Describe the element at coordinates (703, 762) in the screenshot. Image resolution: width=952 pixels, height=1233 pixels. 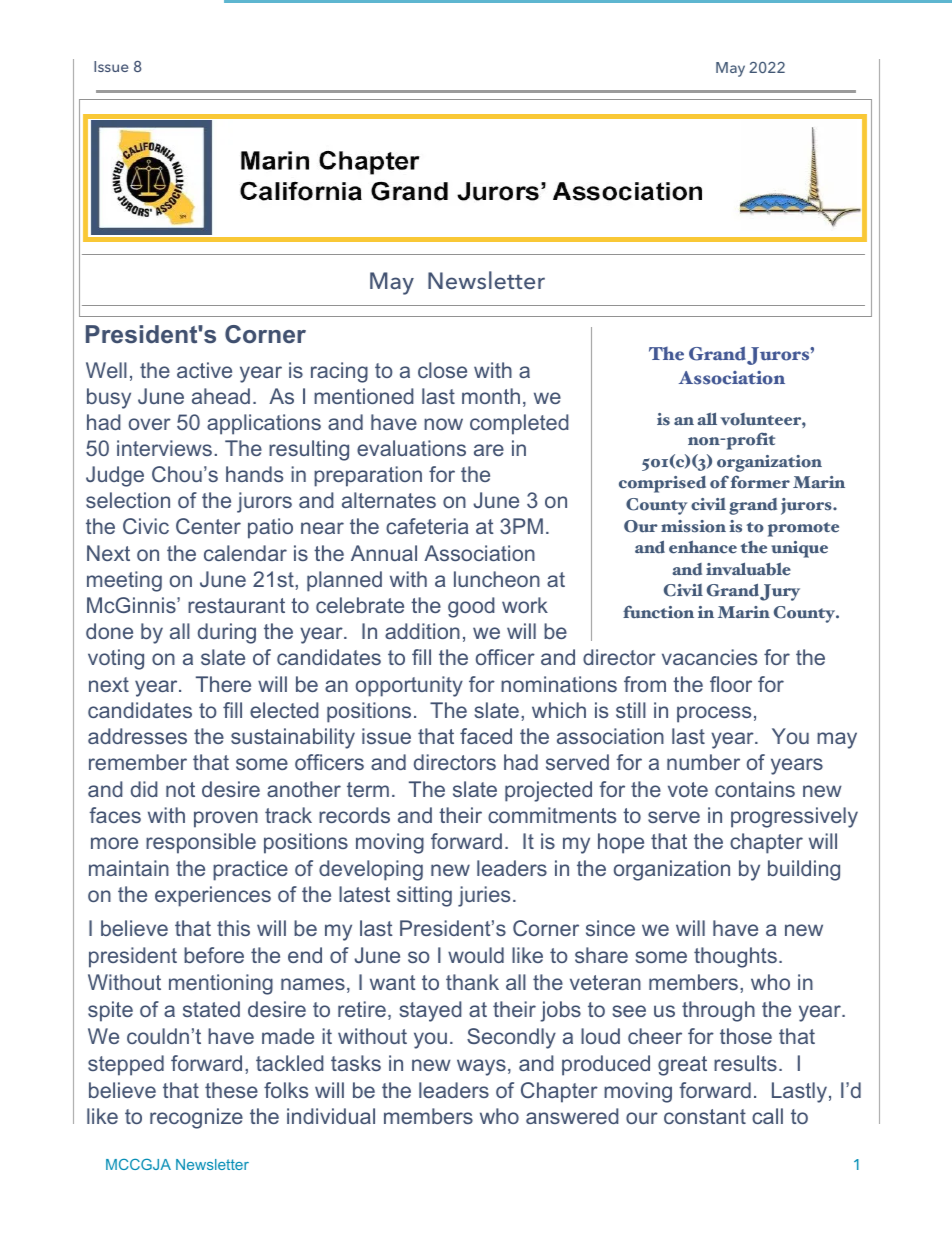
I see `number` at that location.
